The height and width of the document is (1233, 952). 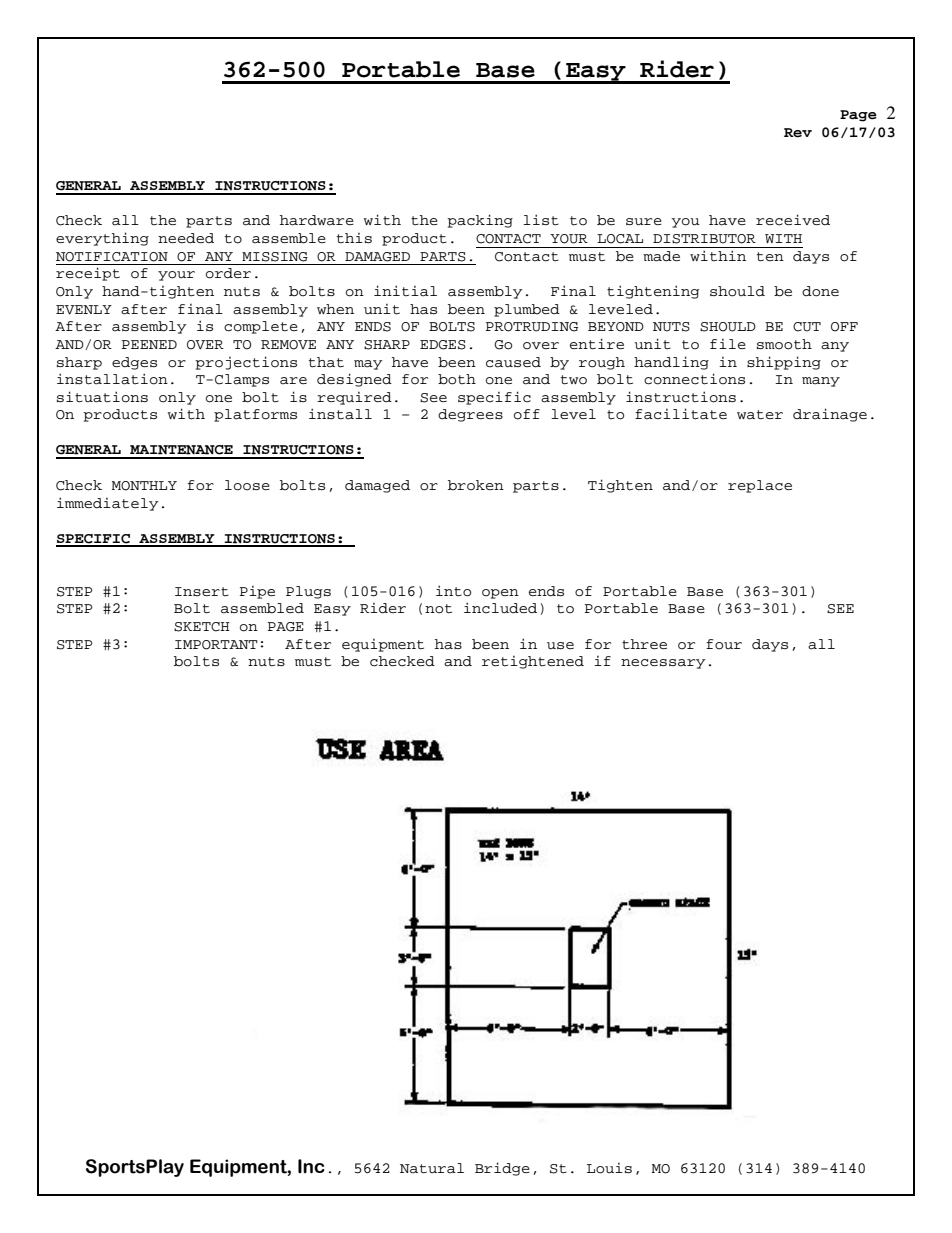 What do you see at coordinates (186, 238) in the document?
I see `needed` at bounding box center [186, 238].
